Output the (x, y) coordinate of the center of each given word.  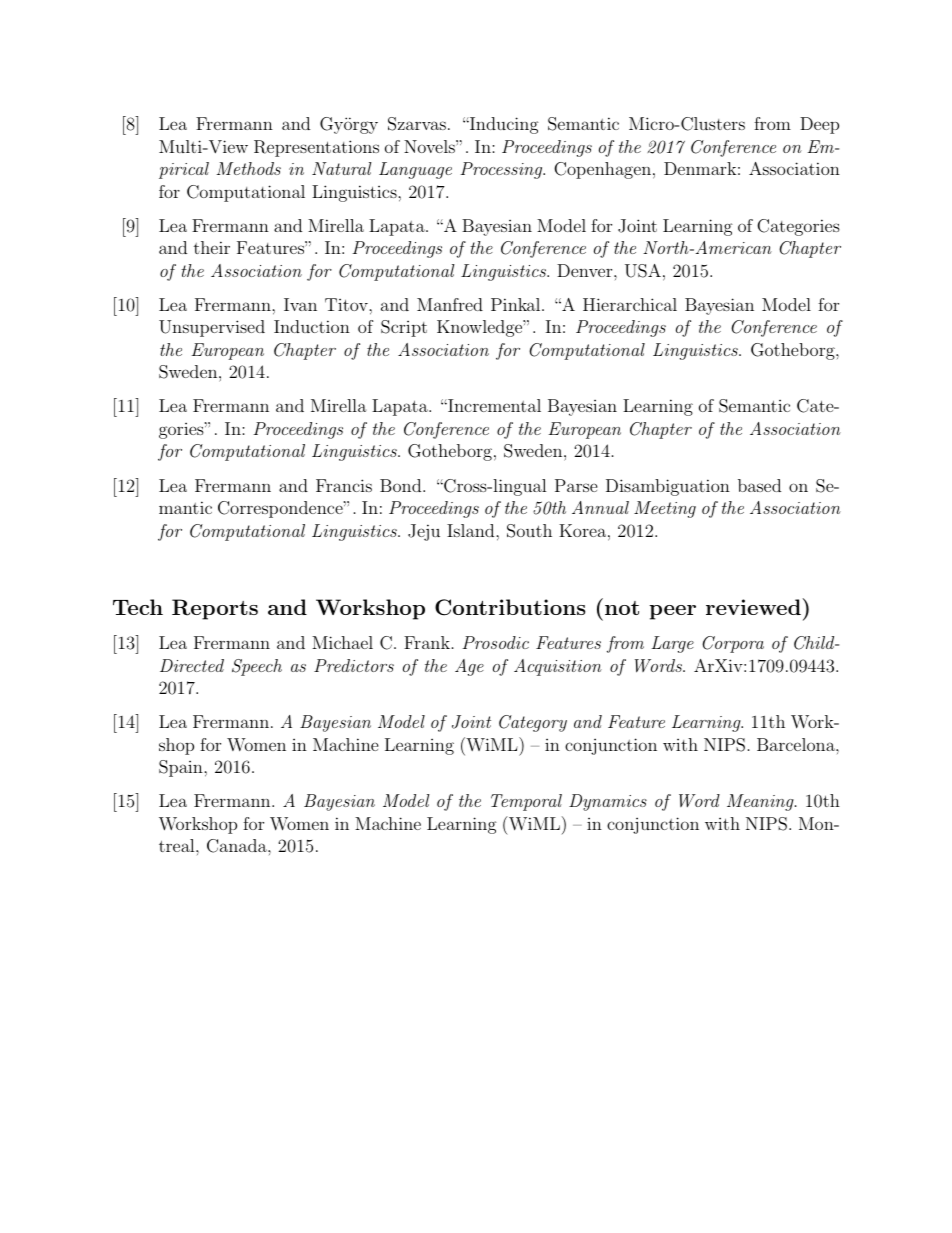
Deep (819, 125)
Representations (316, 148)
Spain (182, 768)
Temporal (526, 802)
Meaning (761, 802)
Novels (430, 146)
